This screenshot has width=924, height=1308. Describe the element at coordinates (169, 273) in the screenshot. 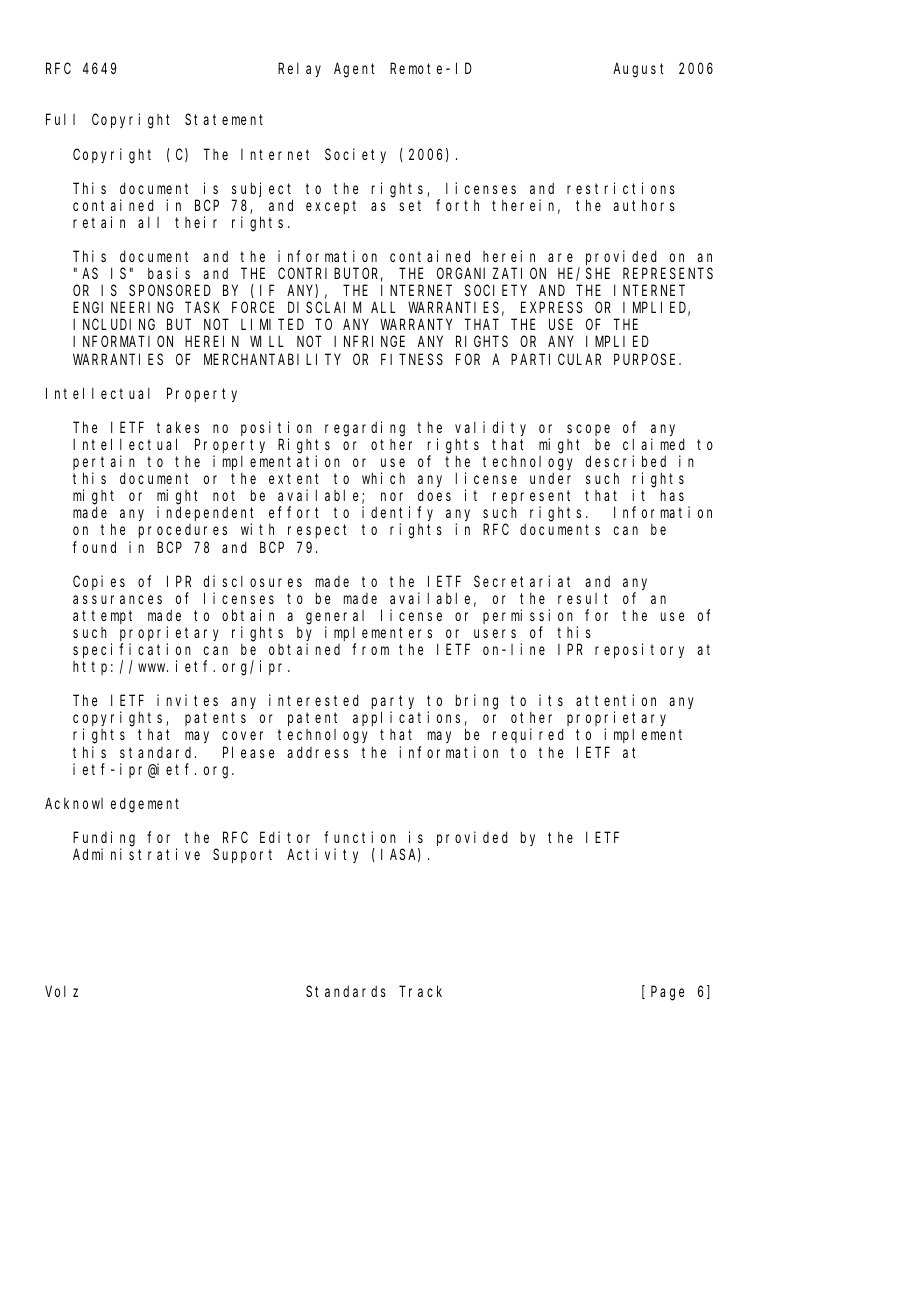

I see `basis` at that location.
